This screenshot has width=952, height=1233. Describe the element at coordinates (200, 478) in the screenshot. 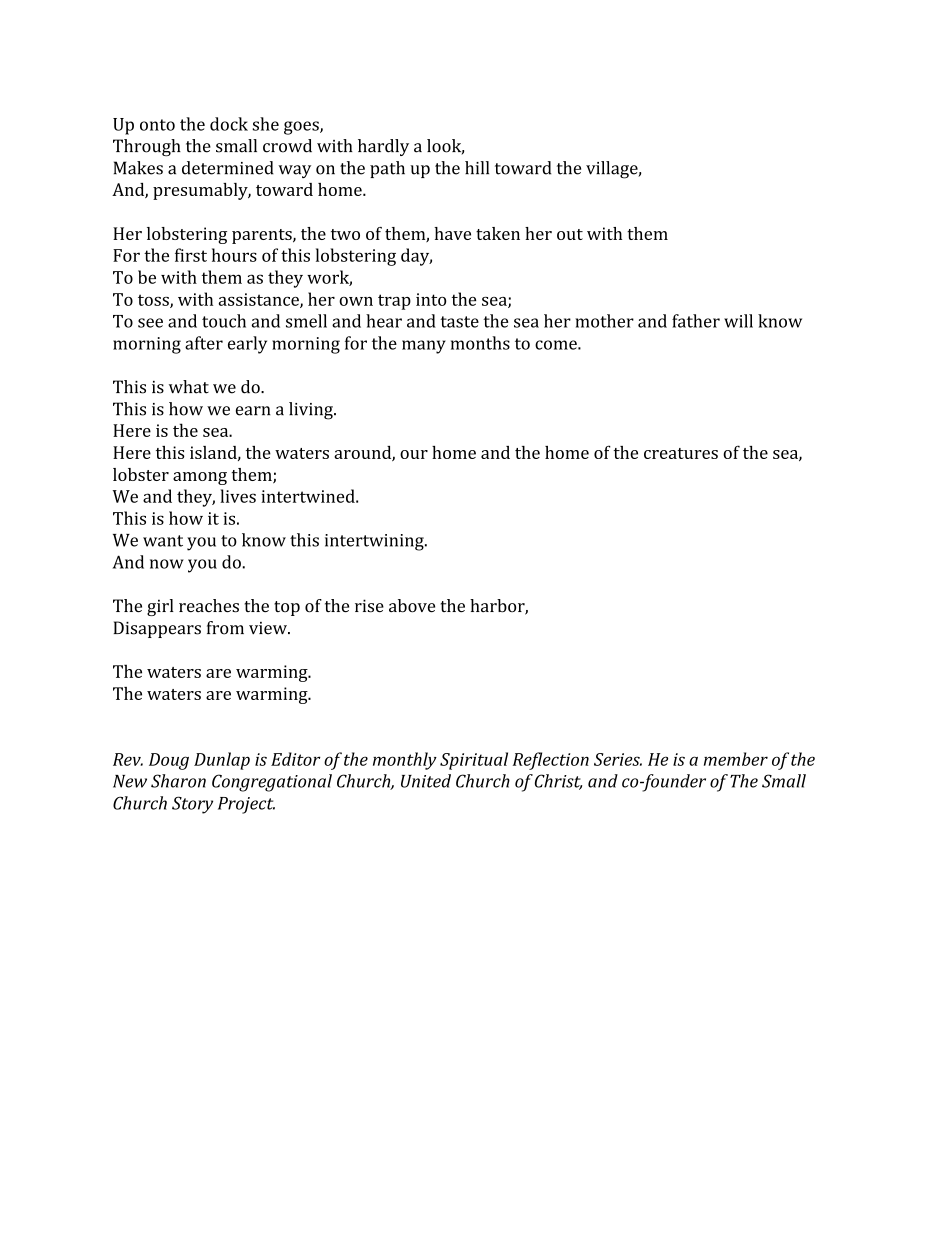

I see `among` at that location.
